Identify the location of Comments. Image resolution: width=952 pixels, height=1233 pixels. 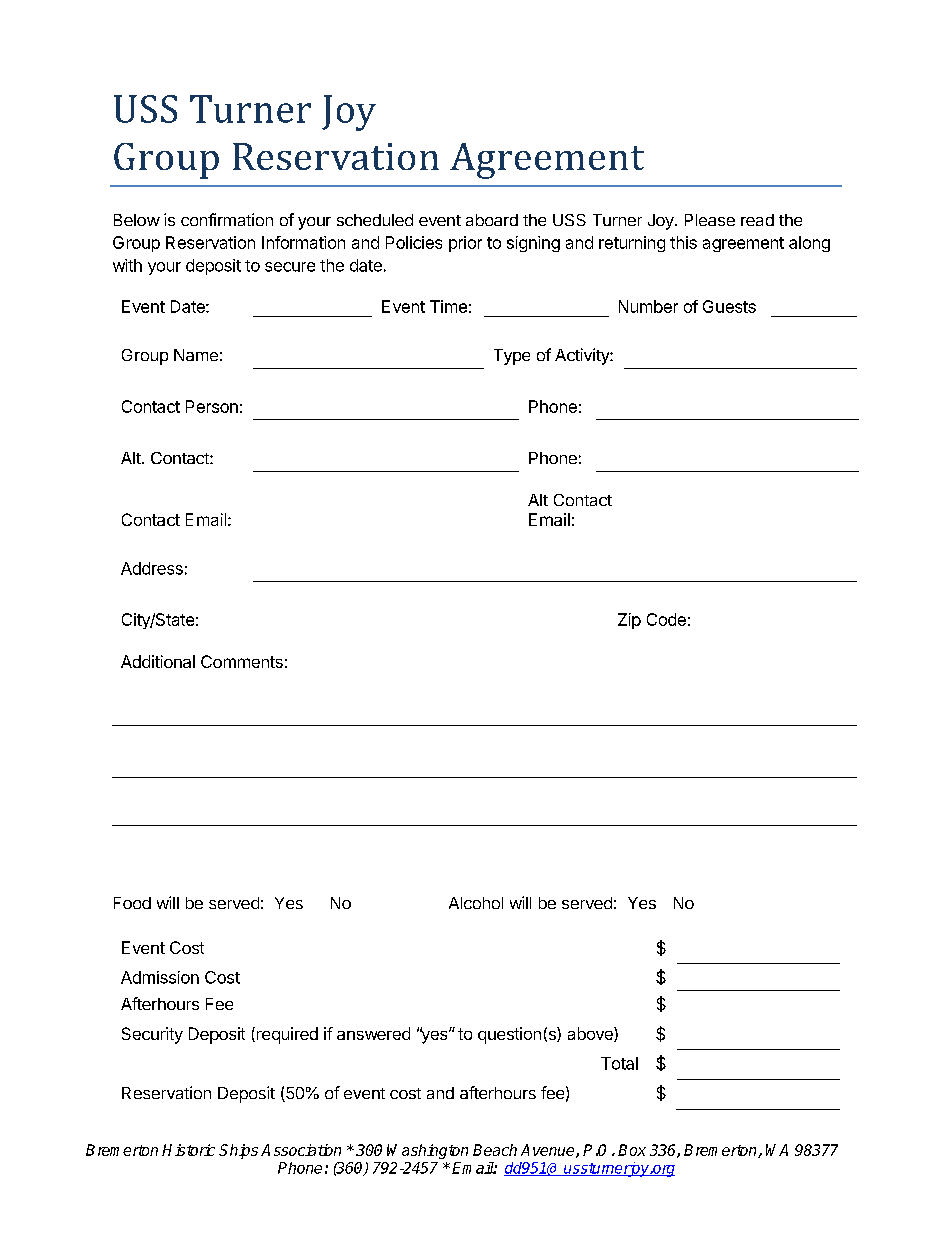
(242, 661).
